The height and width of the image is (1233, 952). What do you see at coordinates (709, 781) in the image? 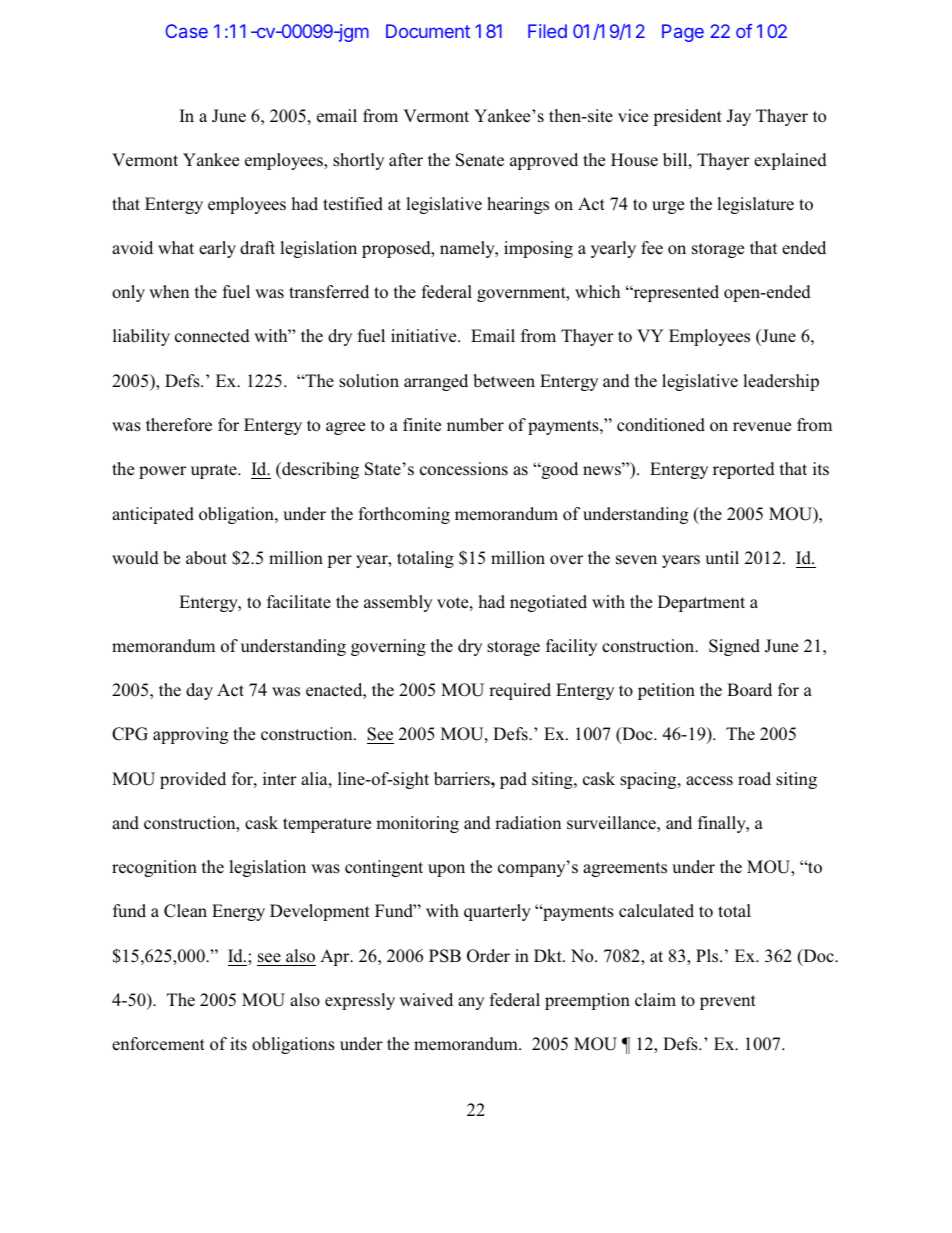
I see `access` at bounding box center [709, 781].
